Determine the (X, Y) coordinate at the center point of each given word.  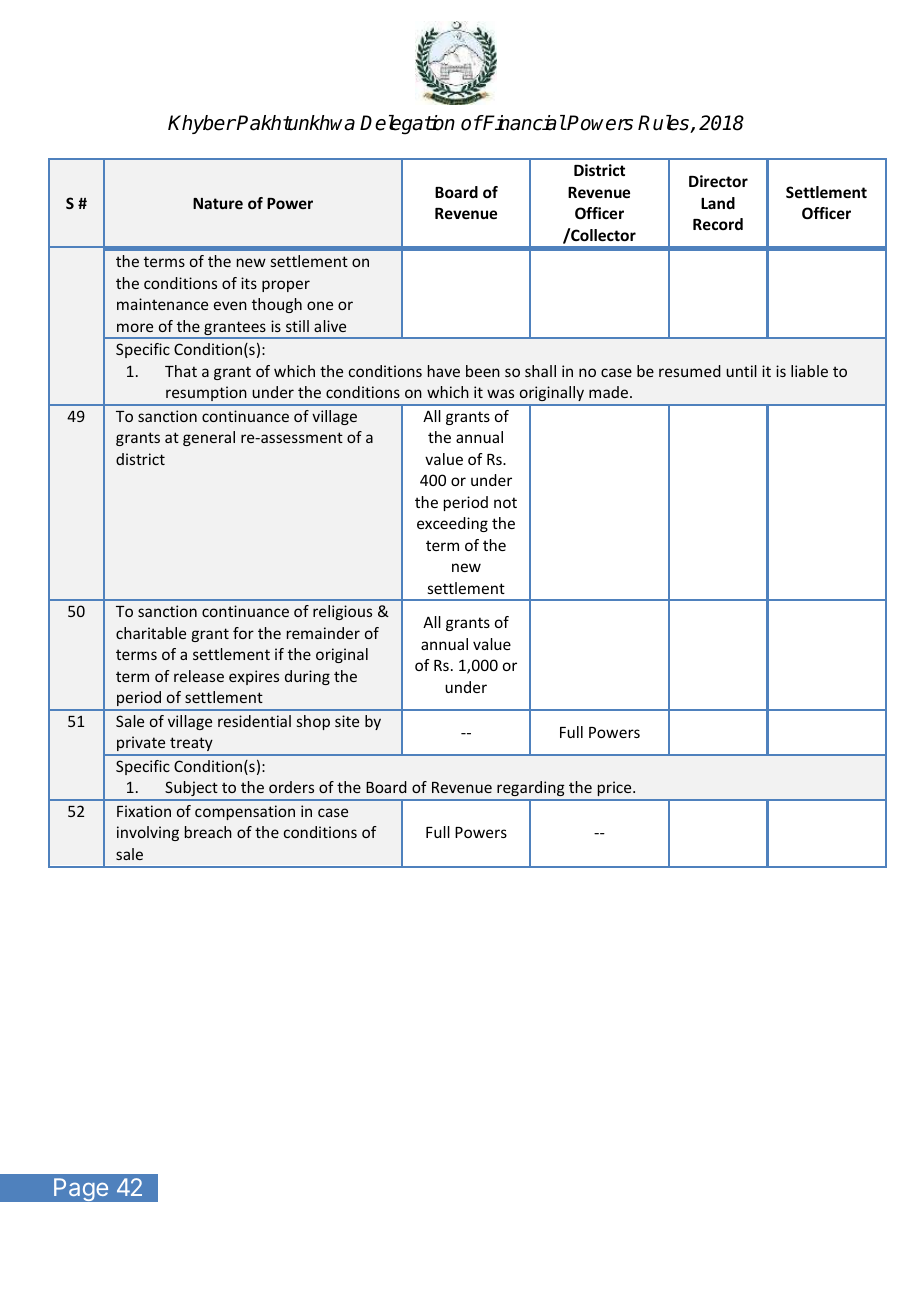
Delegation (407, 125)
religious (342, 612)
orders (291, 787)
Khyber (202, 124)
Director (718, 181)
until (741, 371)
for (243, 633)
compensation (245, 812)
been (483, 371)
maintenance (162, 304)
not (505, 502)
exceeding (452, 524)
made (610, 392)
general (209, 438)
